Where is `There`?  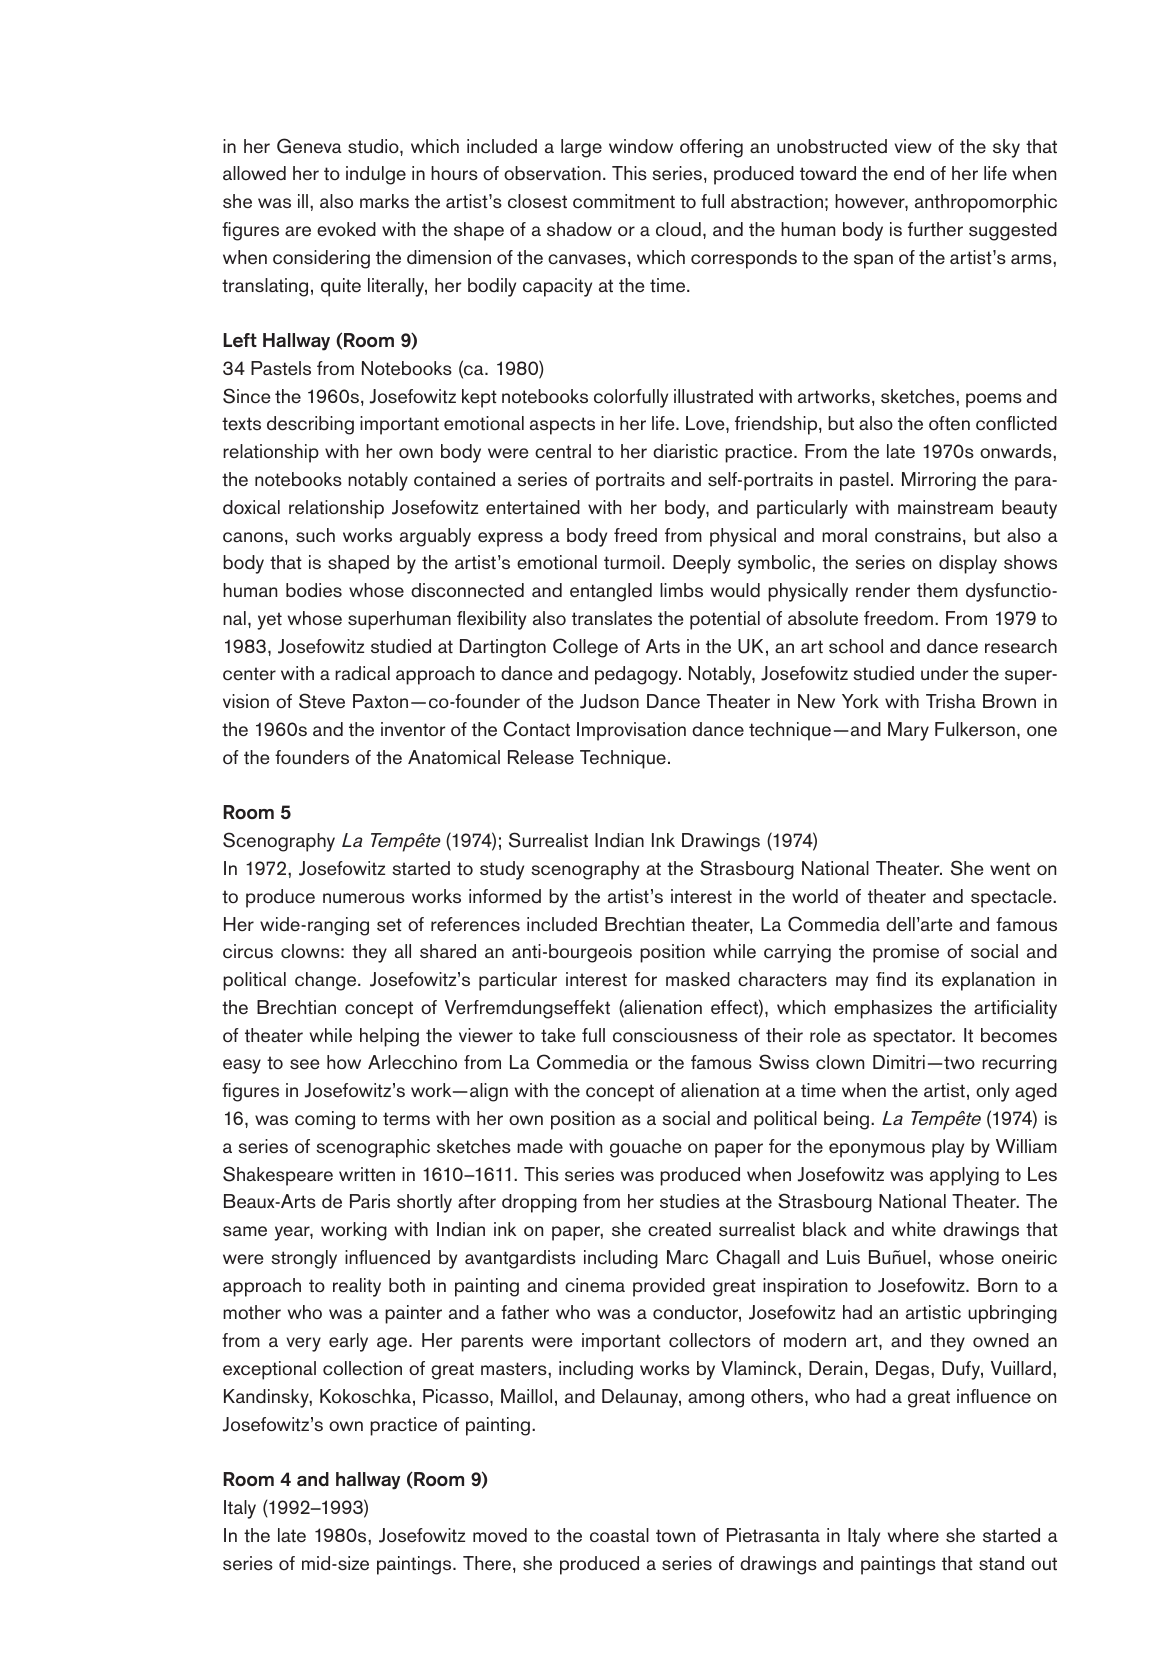 There is located at coordinates (487, 1563).
